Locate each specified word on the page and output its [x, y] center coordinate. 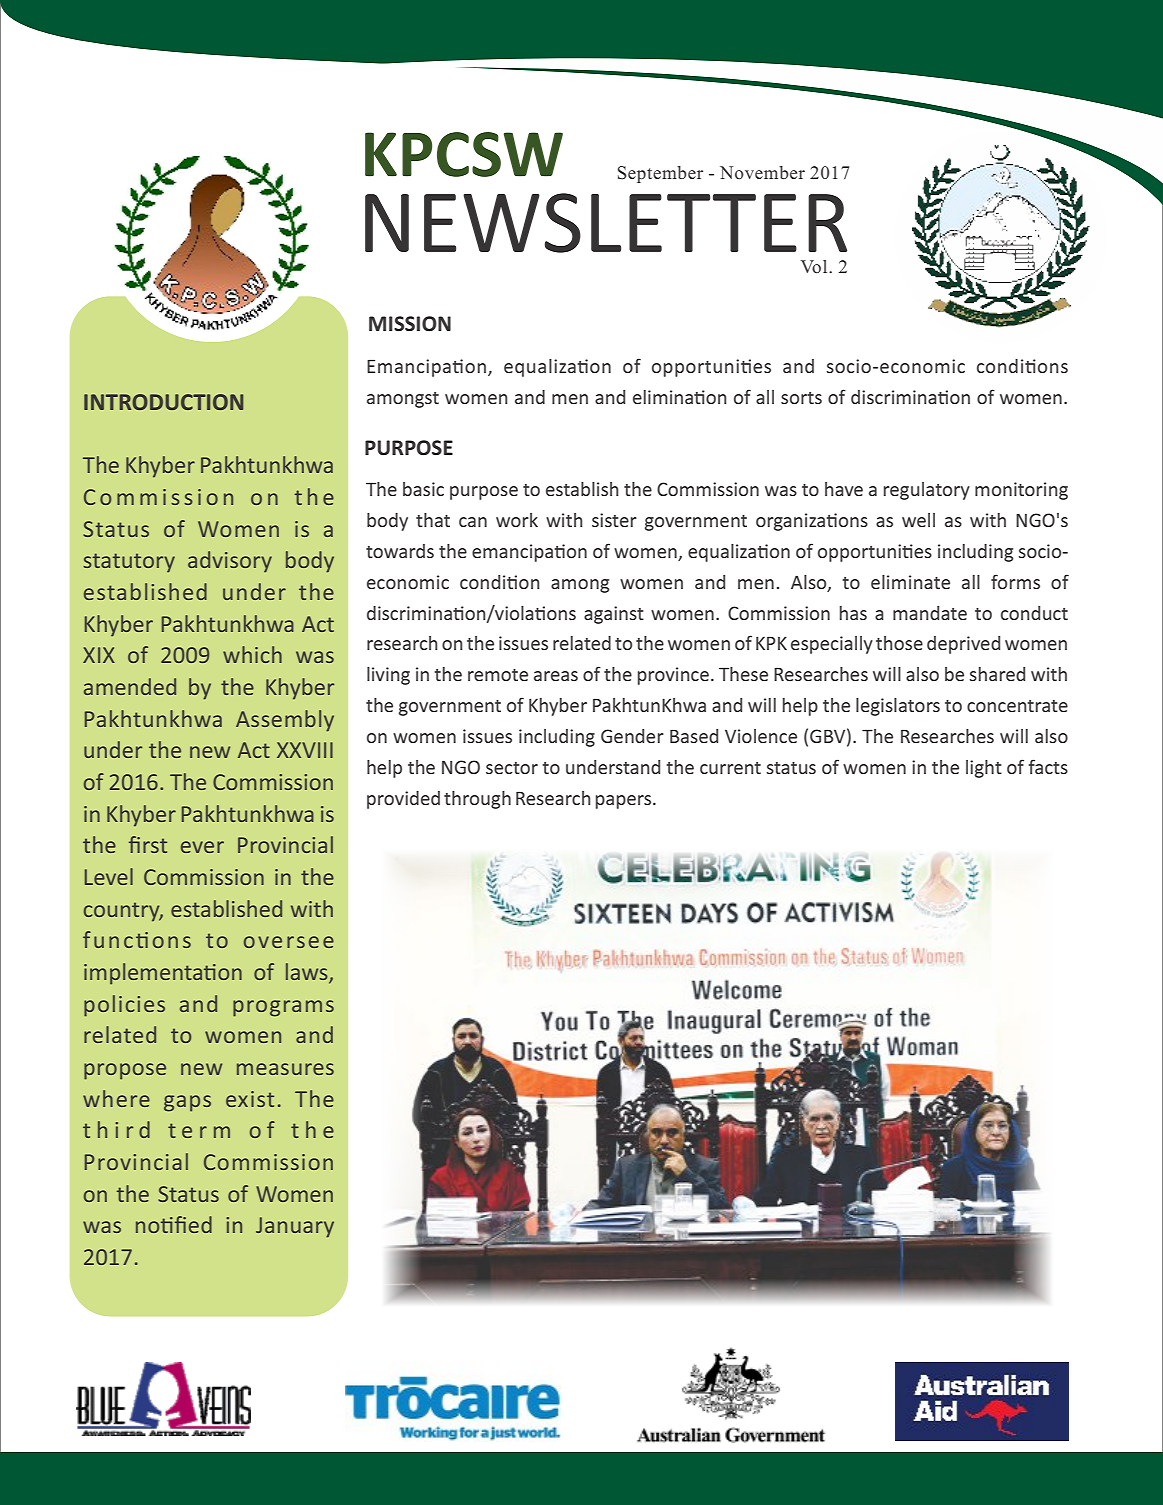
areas [556, 676]
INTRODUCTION [163, 402]
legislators [898, 707]
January [295, 1227]
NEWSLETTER [606, 223]
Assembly [285, 721]
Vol [815, 267]
